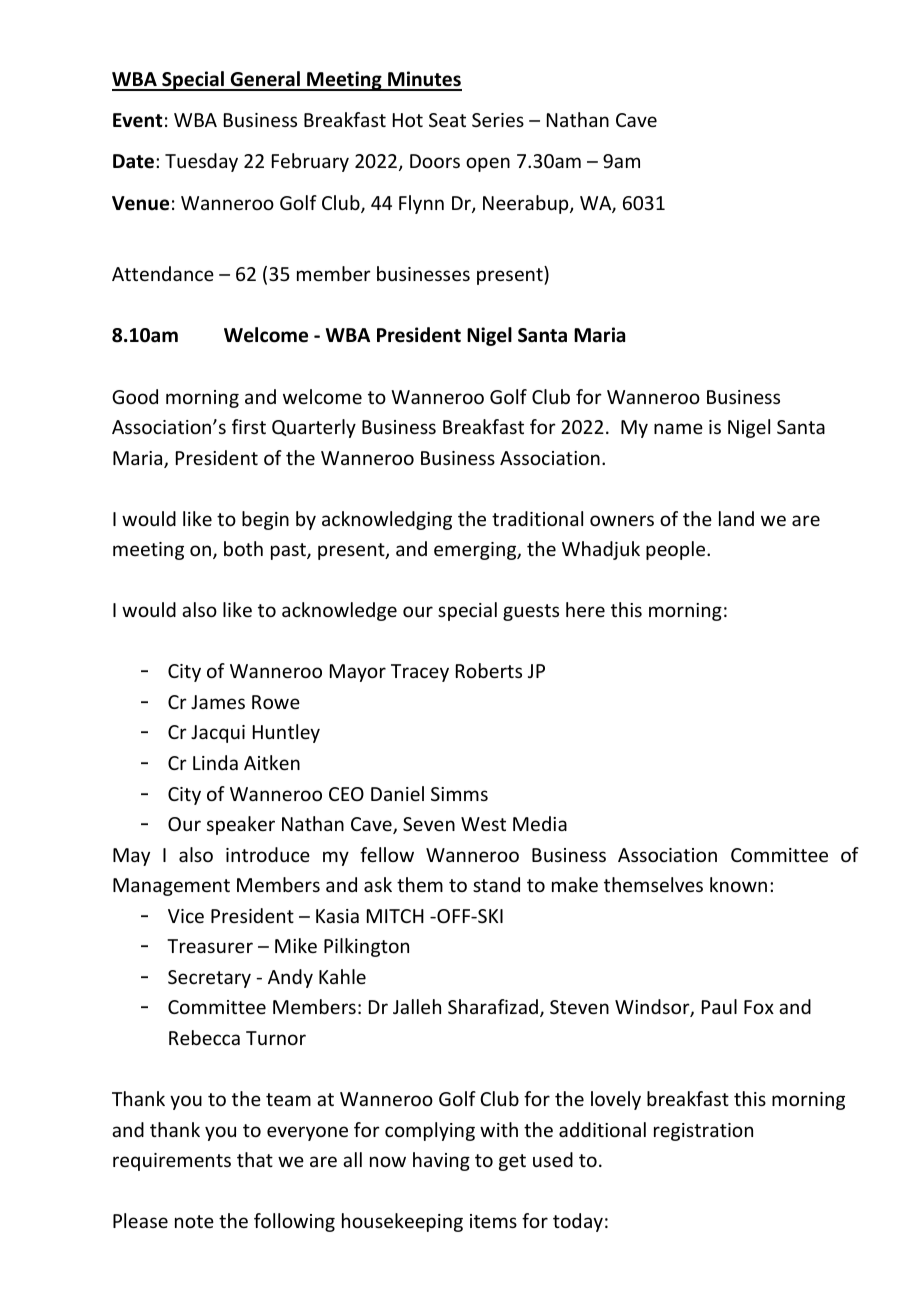 The width and height of the screenshot is (924, 1308). What do you see at coordinates (441, 1161) in the screenshot?
I see `having` at bounding box center [441, 1161].
